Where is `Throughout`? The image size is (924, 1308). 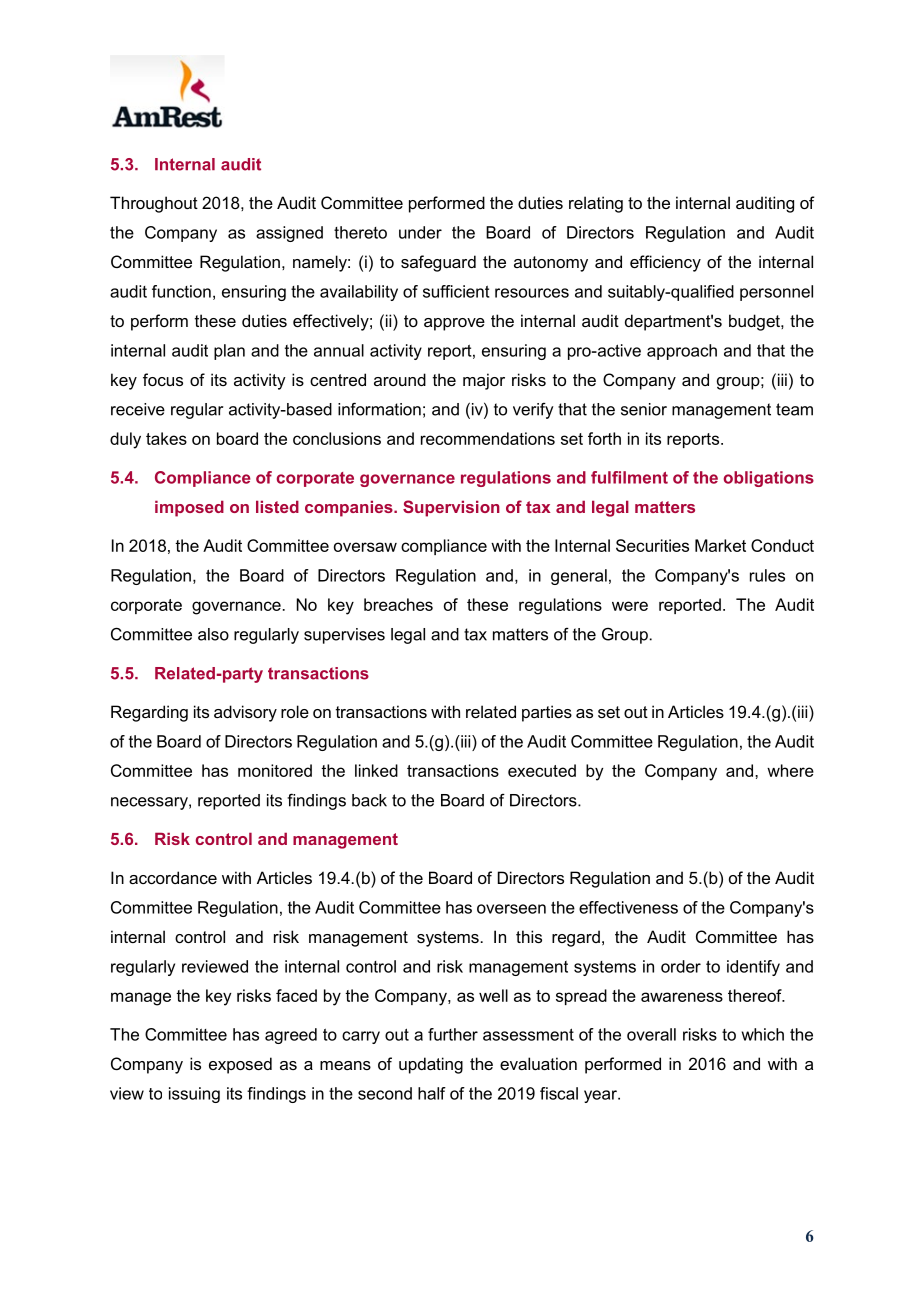
Throughout is located at coordinates (154, 204).
